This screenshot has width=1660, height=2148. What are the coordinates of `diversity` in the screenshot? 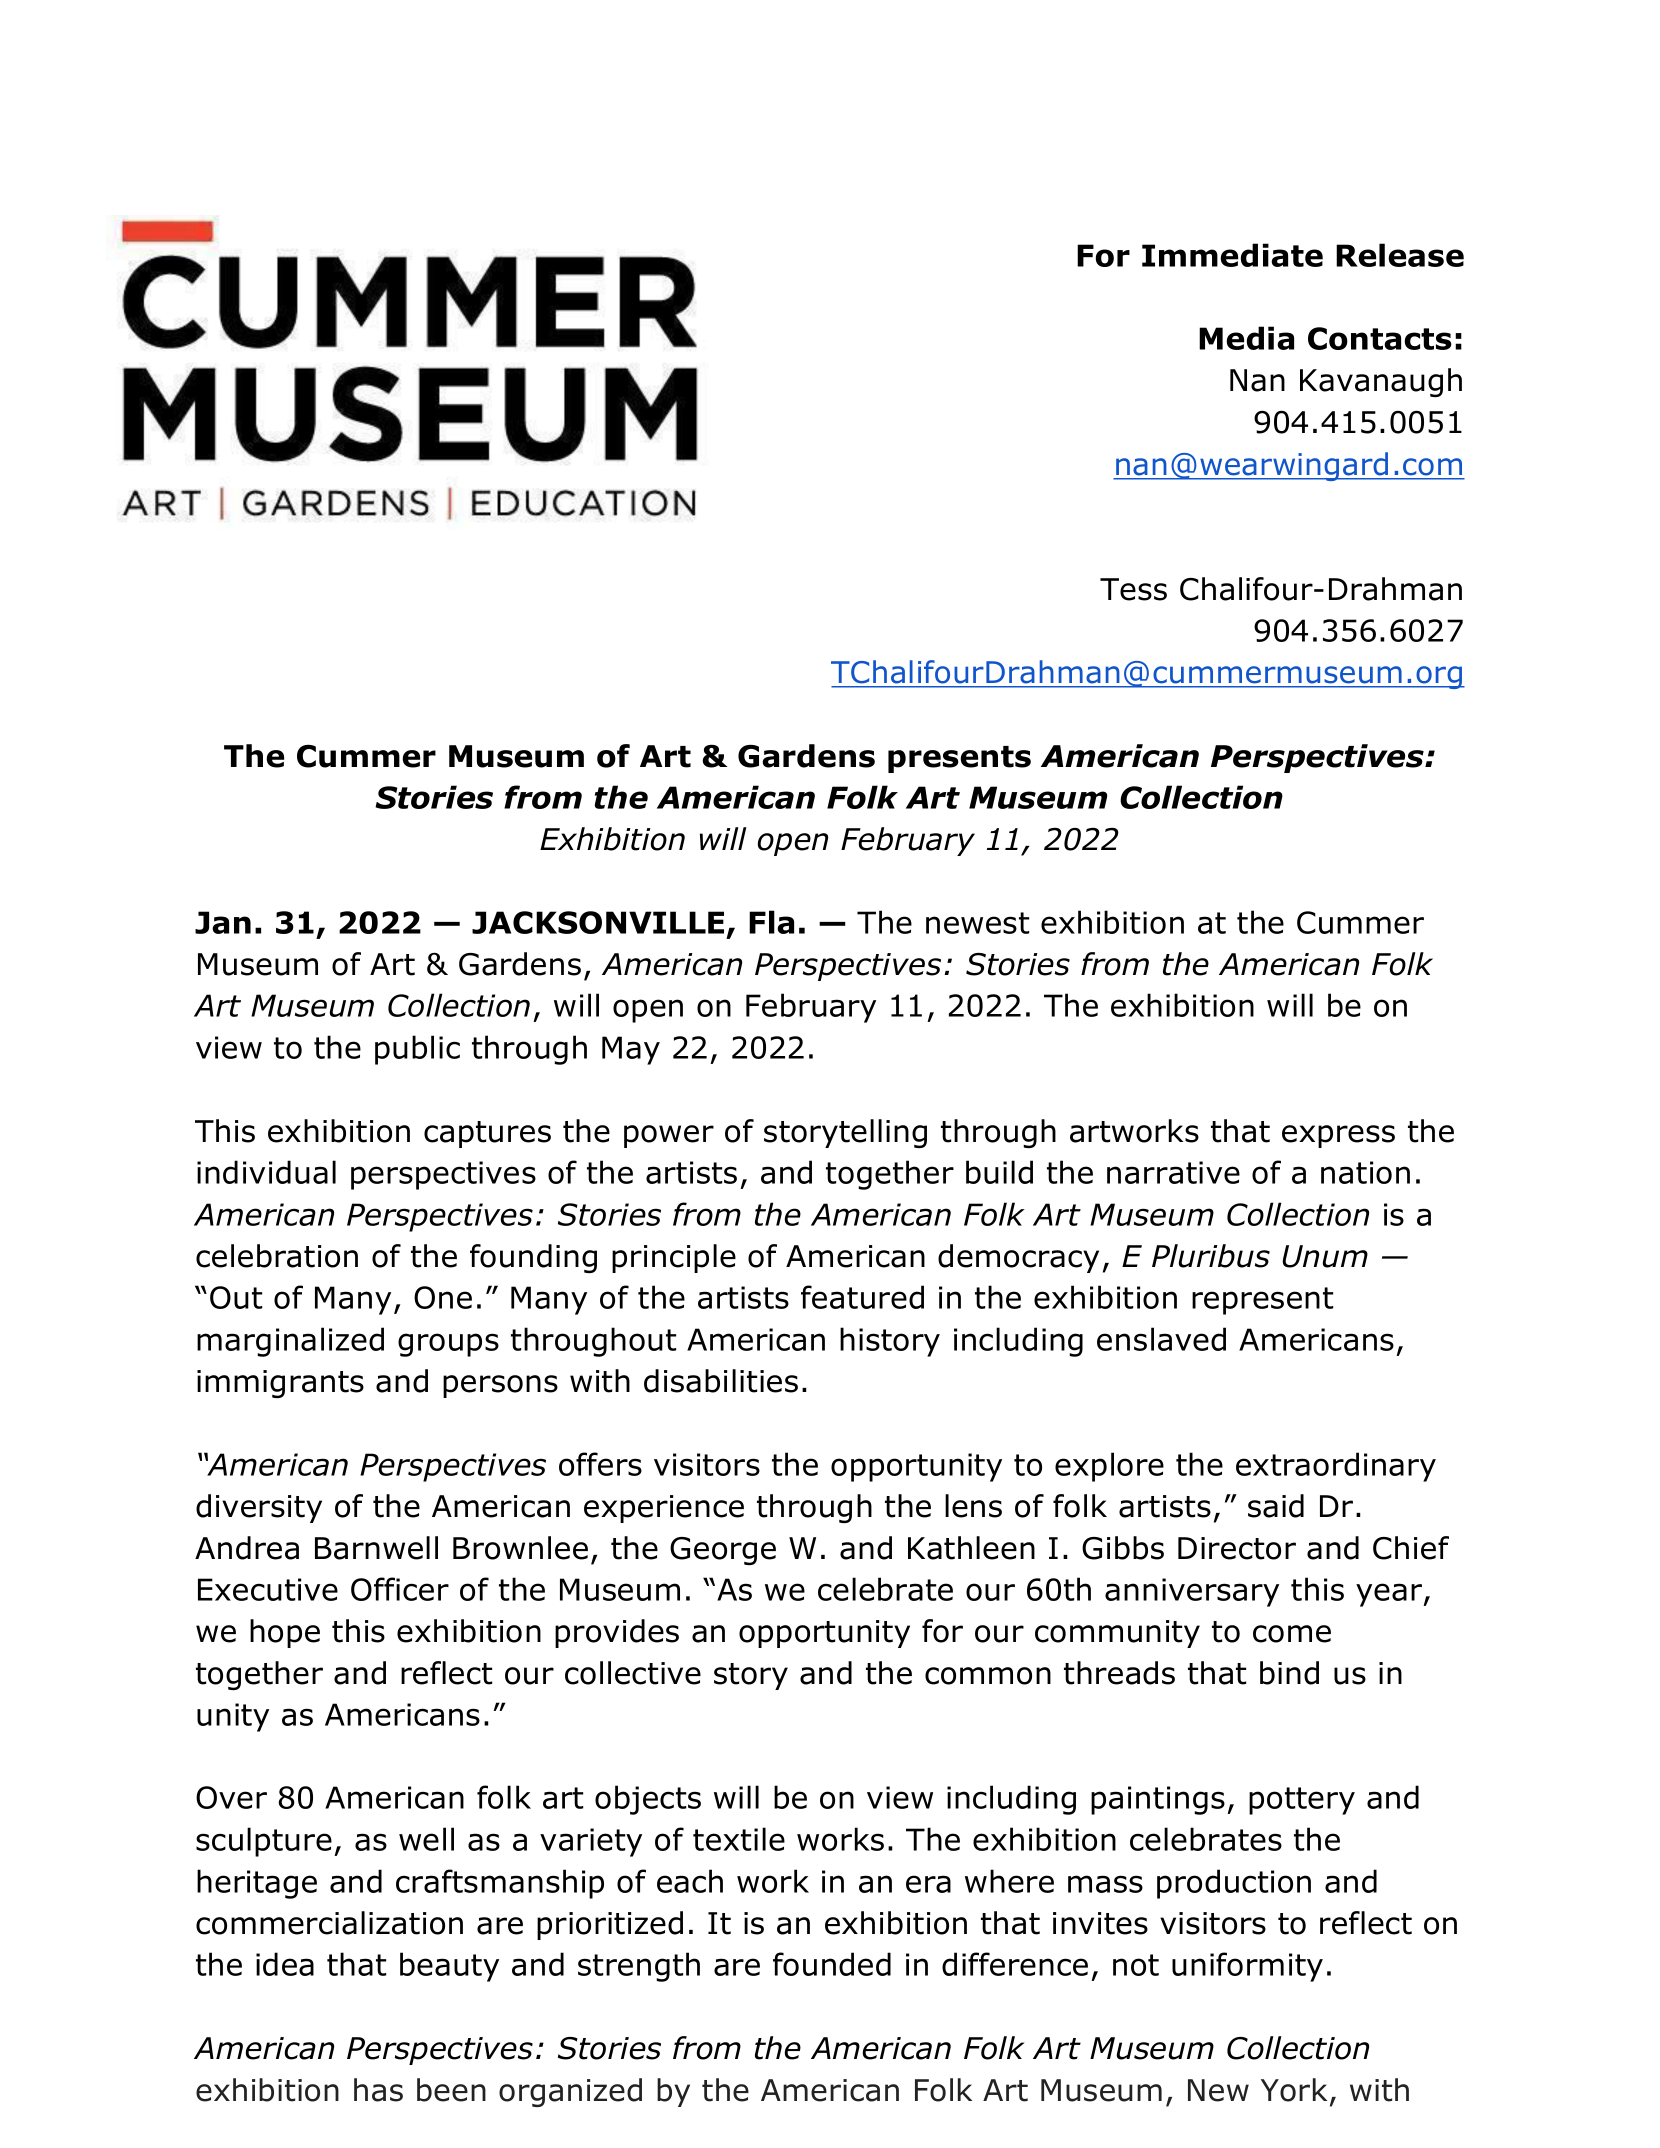 It's located at (259, 1508).
